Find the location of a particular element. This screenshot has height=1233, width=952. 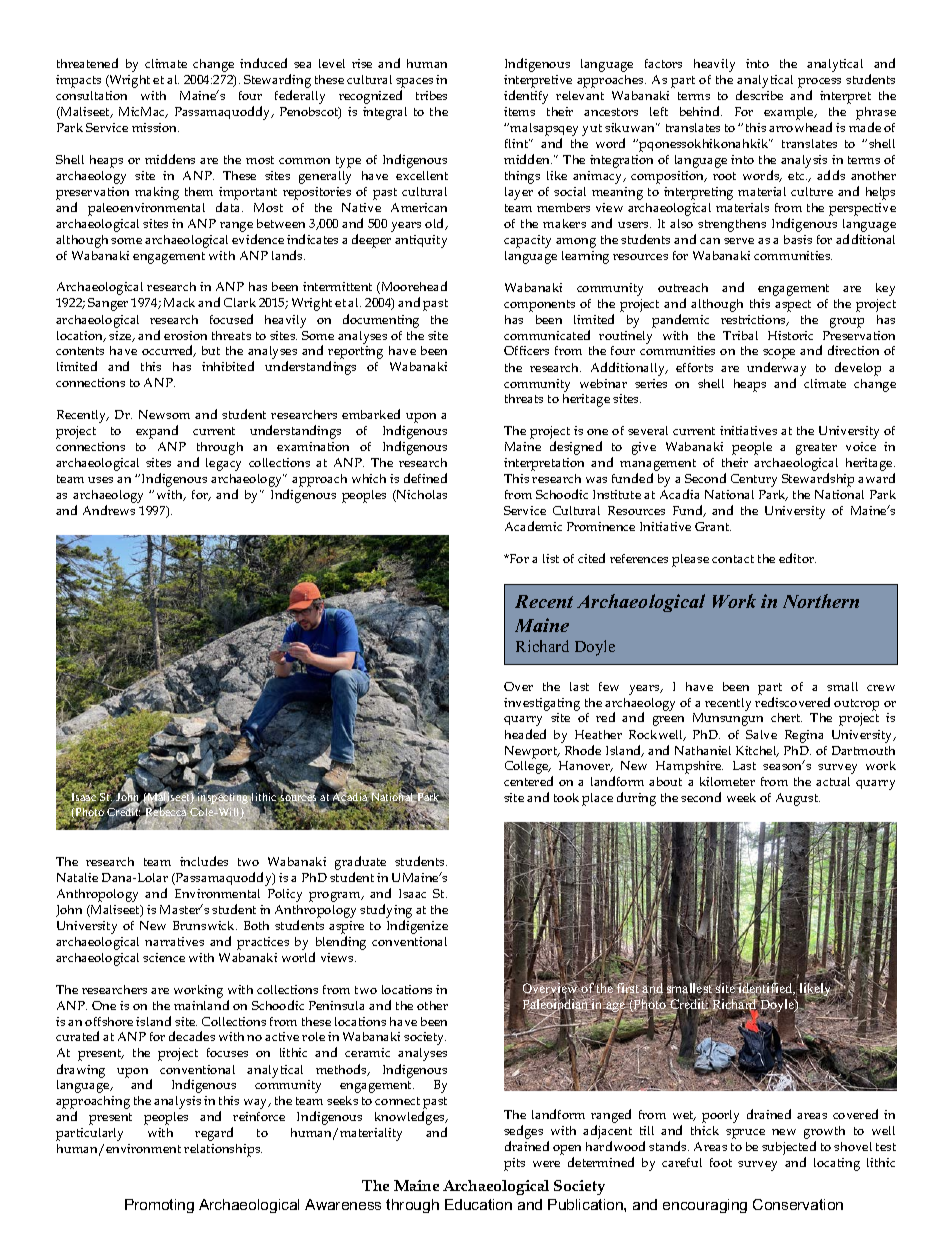

Northern is located at coordinates (821, 601).
